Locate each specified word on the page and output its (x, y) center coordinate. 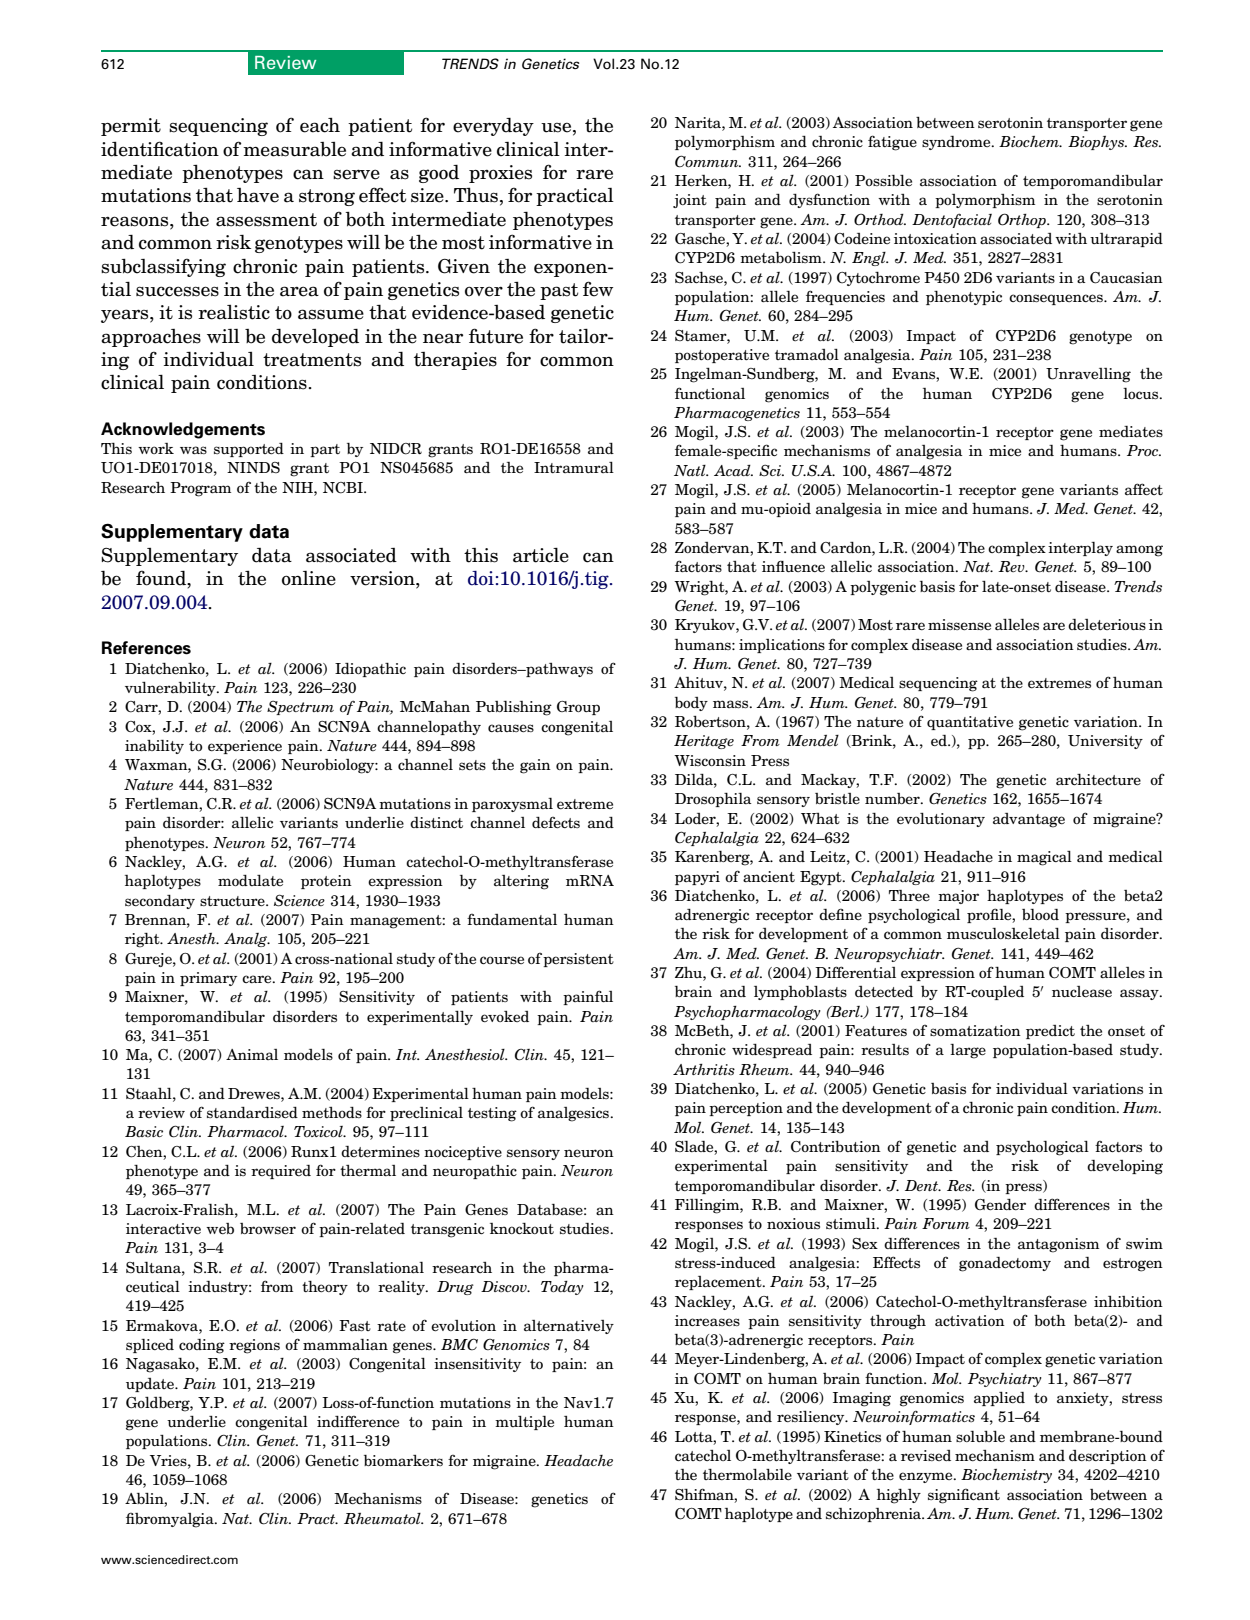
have (258, 195)
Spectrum (300, 707)
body (691, 704)
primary (208, 979)
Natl (691, 470)
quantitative (970, 723)
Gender (1000, 1205)
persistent (578, 960)
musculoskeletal (1003, 934)
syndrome (957, 143)
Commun (708, 161)
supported (249, 450)
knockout (522, 1228)
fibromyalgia (171, 1520)
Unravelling (1088, 375)
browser (268, 1229)
